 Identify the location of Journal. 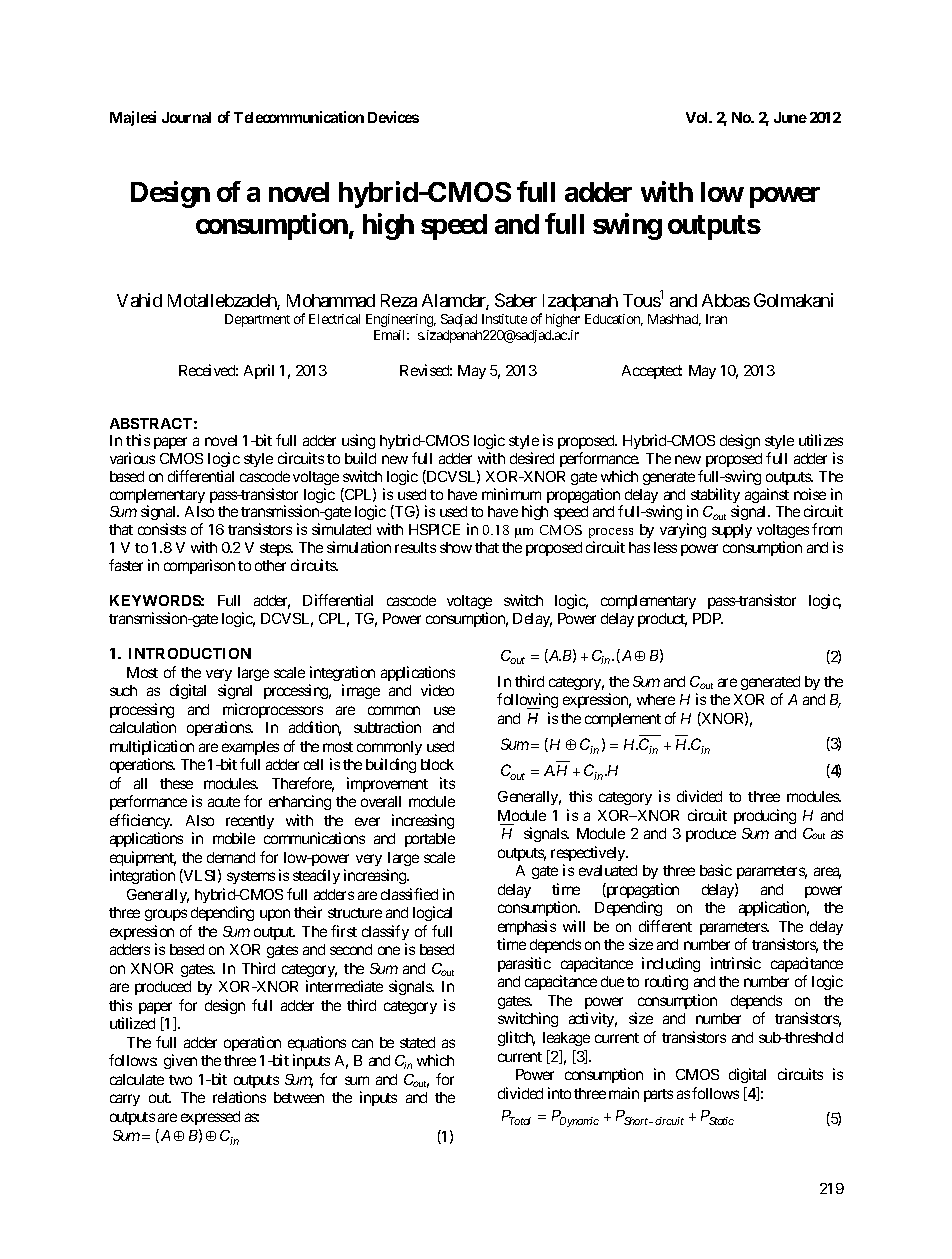
(186, 117).
